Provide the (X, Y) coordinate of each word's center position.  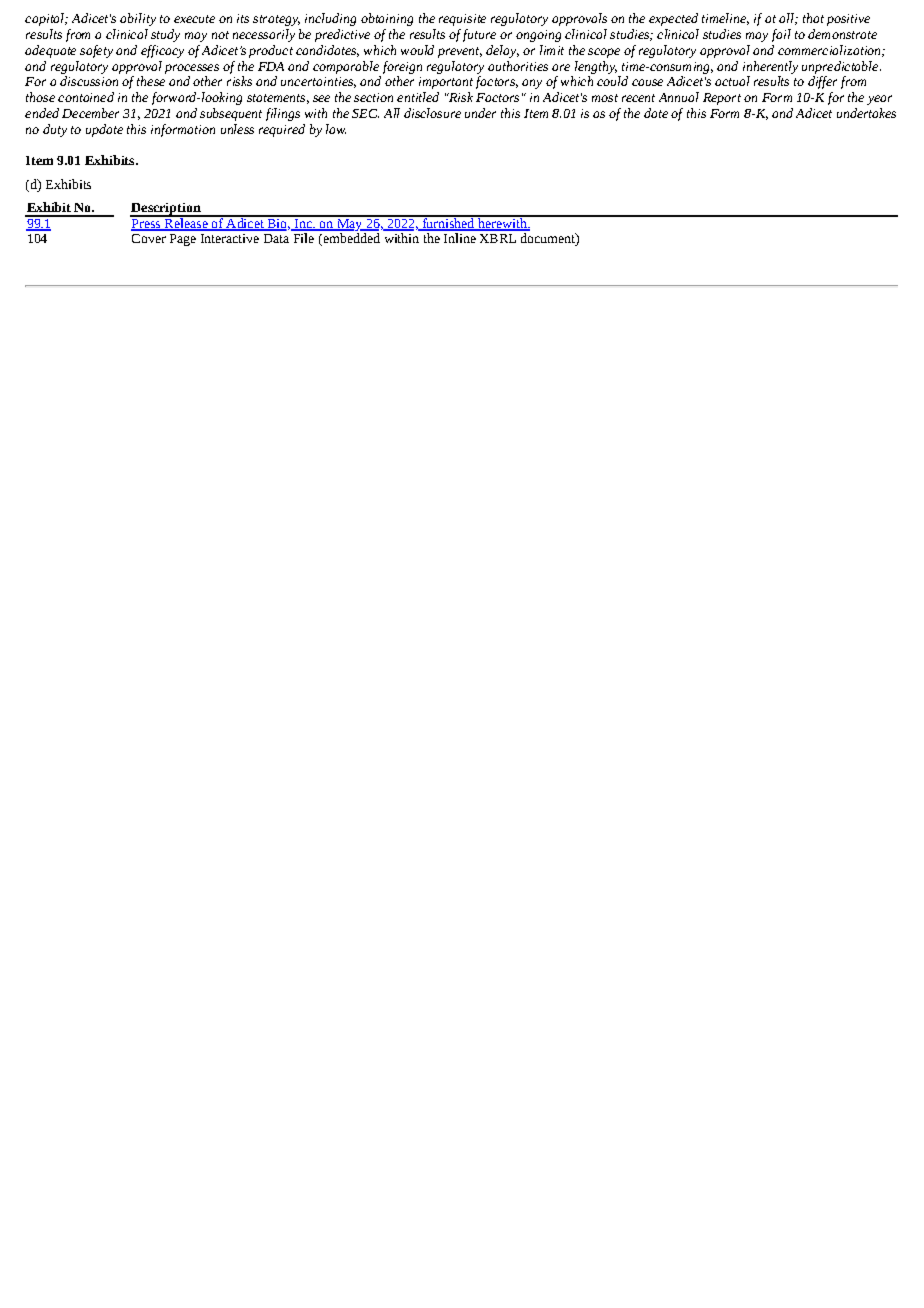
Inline (459, 236)
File (303, 236)
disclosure (432, 113)
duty (55, 130)
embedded (350, 236)
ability (138, 19)
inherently (770, 67)
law (336, 129)
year (879, 100)
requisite (462, 20)
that (813, 18)
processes (192, 69)
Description (166, 210)
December (90, 113)
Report (722, 99)
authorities (518, 66)
